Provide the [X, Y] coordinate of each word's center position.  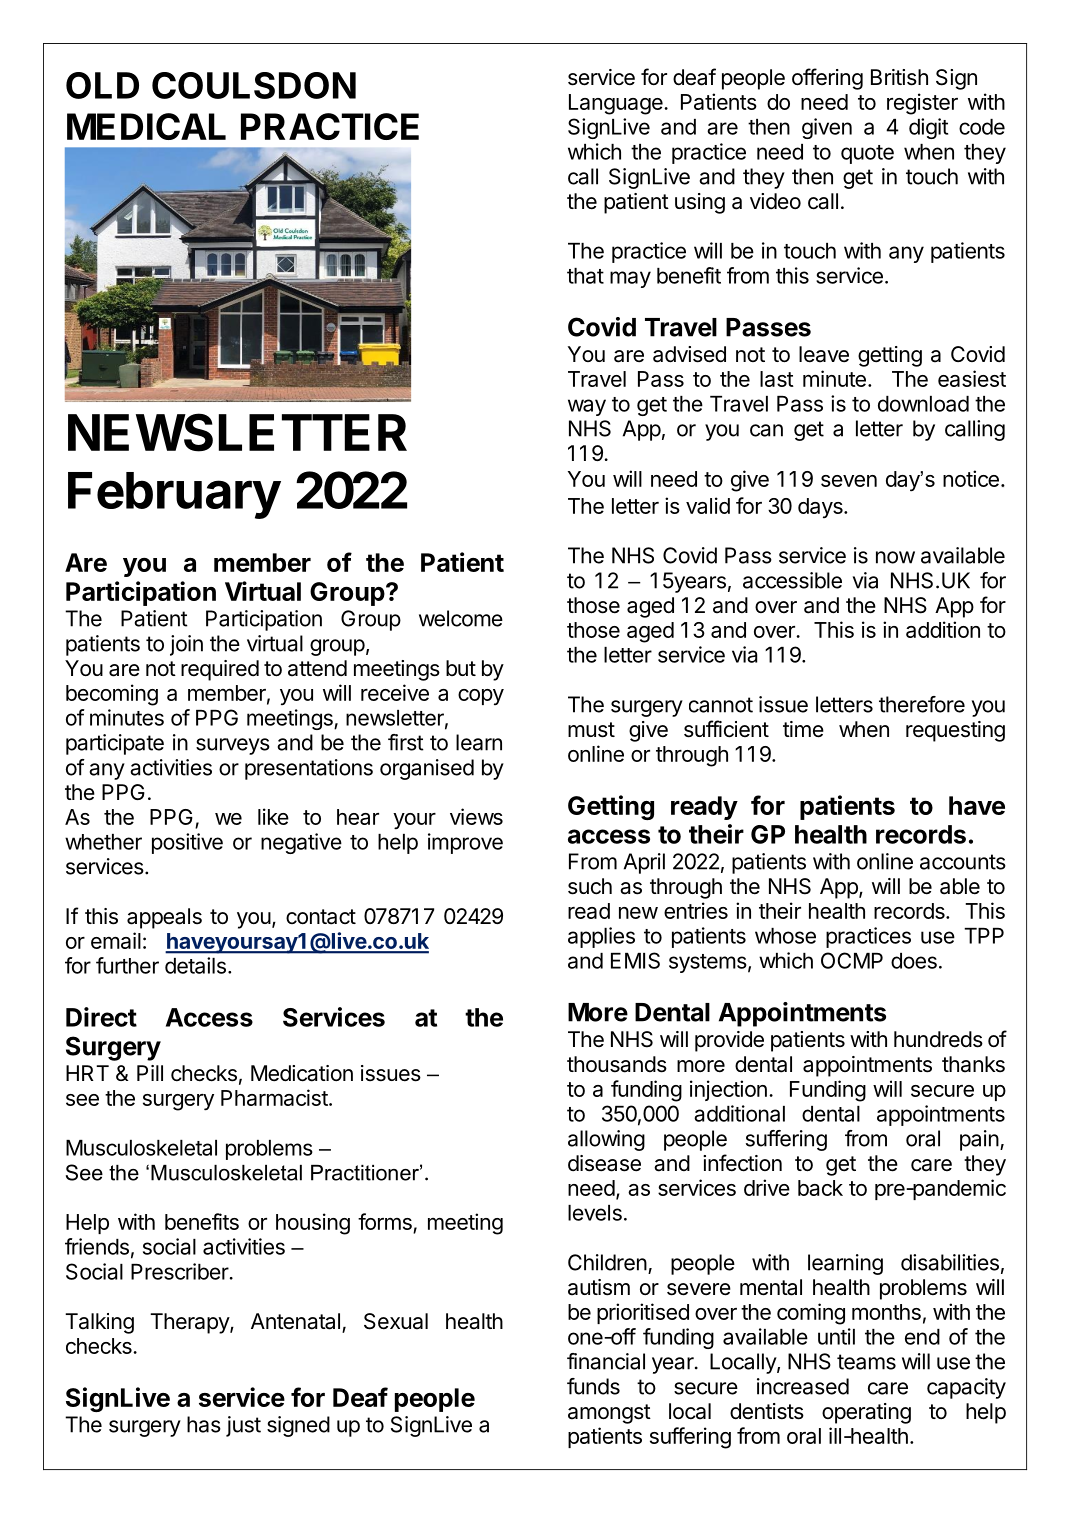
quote [867, 154]
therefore [922, 704]
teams [866, 1362]
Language [617, 104]
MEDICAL [146, 126]
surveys [233, 746]
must [591, 730]
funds [593, 1386]
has [204, 1424]
